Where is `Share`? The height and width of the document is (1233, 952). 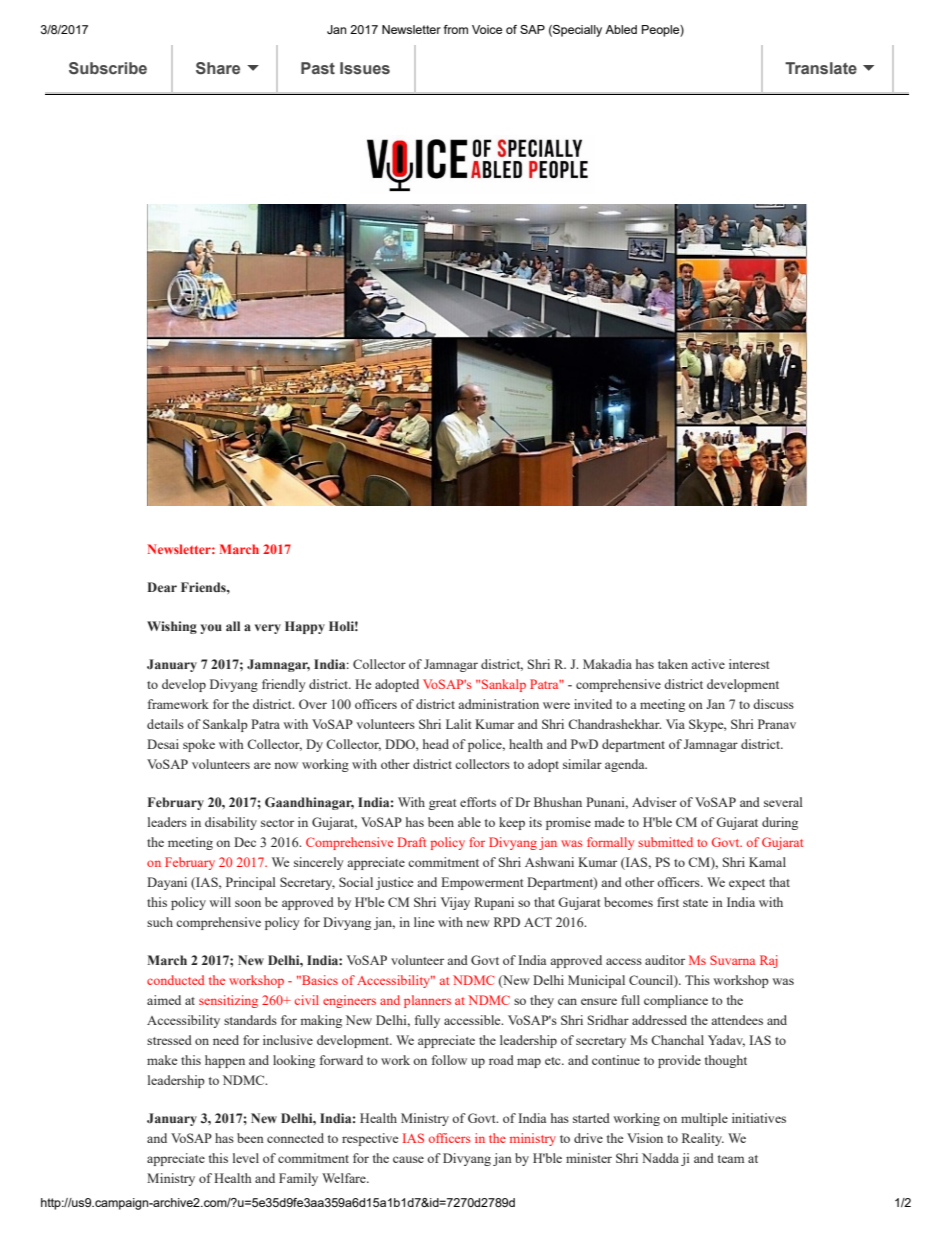
Share is located at coordinates (218, 68).
